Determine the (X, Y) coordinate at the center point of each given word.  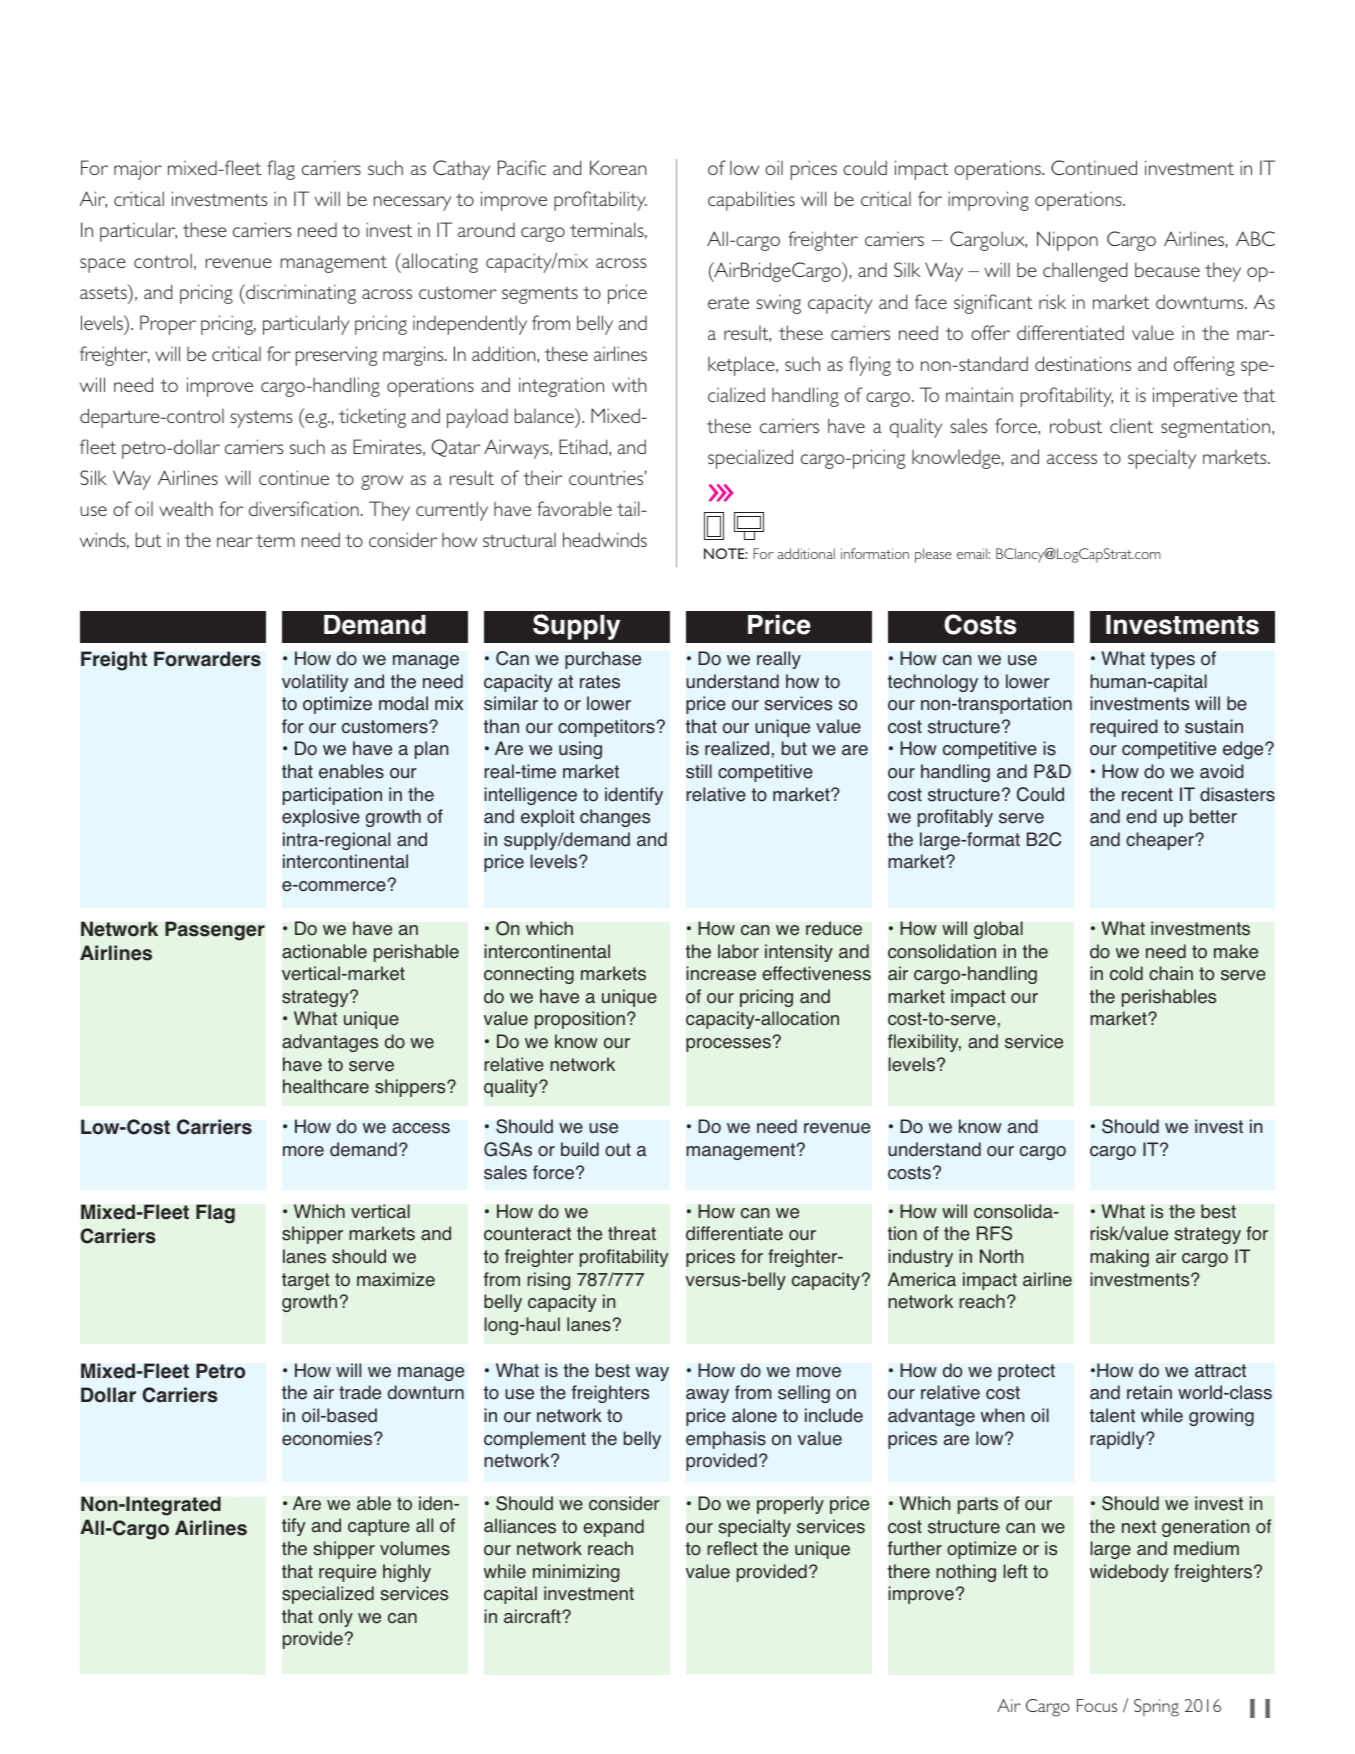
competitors (606, 728)
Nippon (1067, 241)
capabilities (751, 201)
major (138, 170)
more (303, 1151)
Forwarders (207, 659)
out (618, 1150)
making (1119, 1258)
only (336, 1618)
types (1172, 660)
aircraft (533, 1616)
